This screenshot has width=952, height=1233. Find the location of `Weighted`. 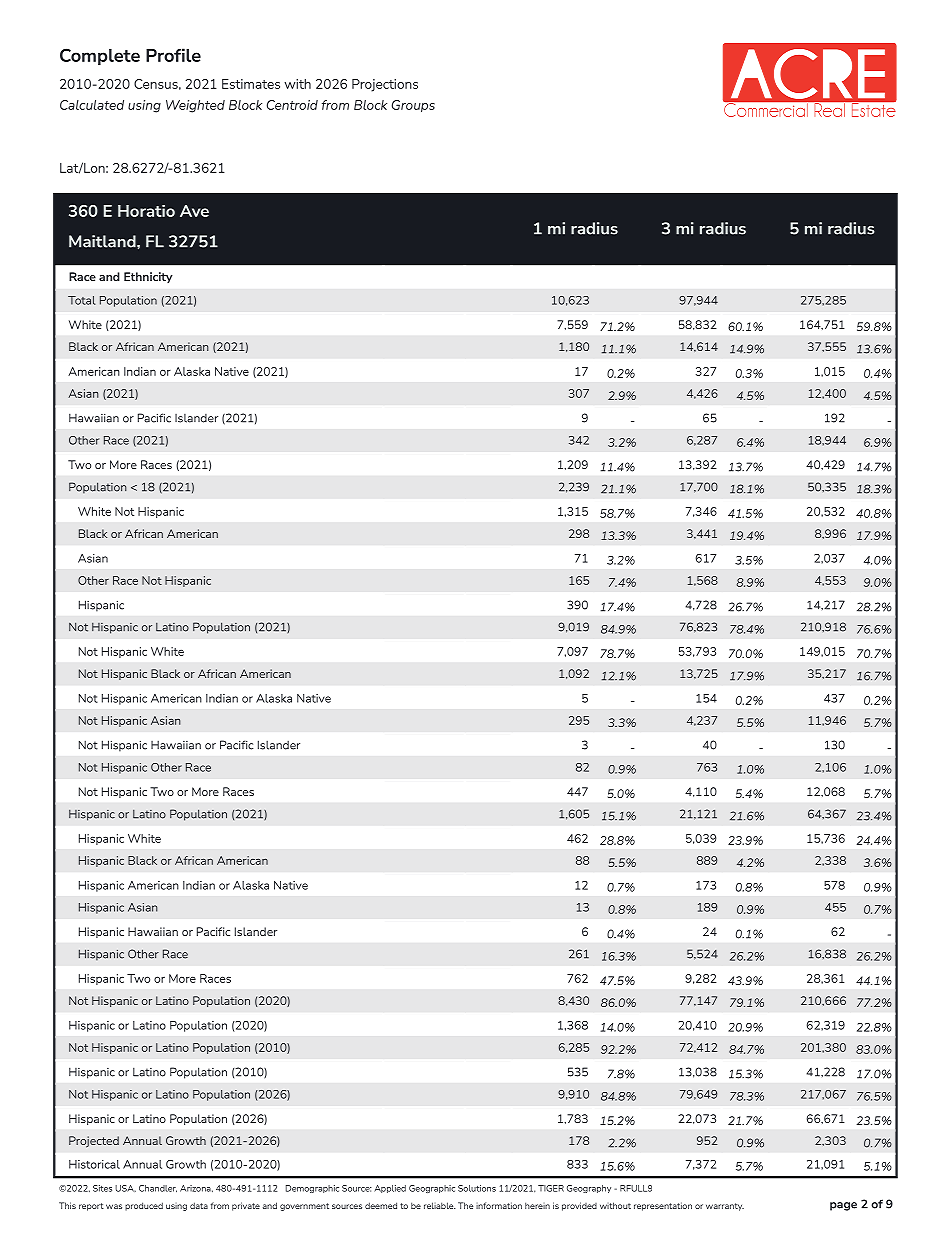

Weighted is located at coordinates (195, 106).
